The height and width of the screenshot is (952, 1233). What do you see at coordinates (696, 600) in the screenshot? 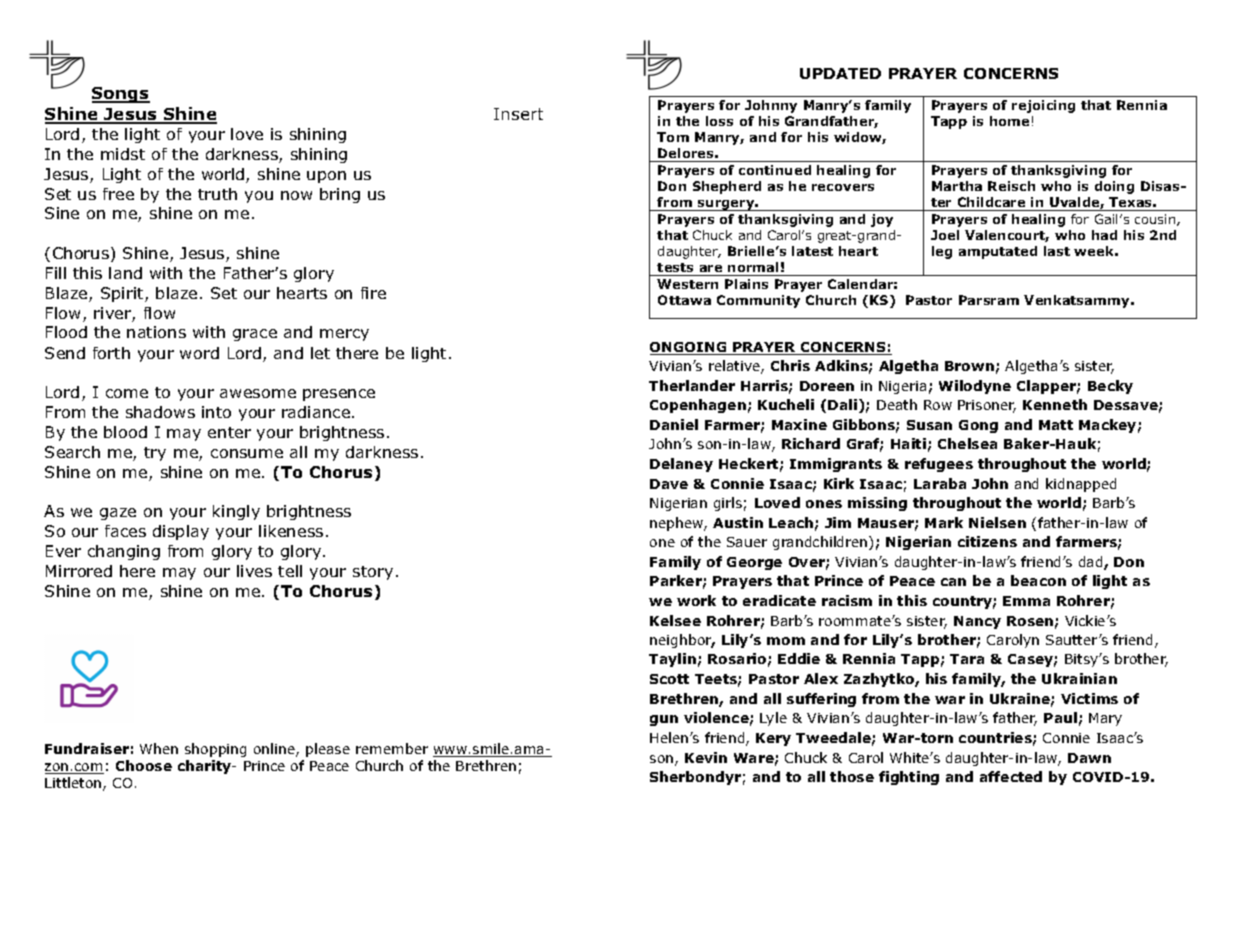
I see `work` at bounding box center [696, 600].
